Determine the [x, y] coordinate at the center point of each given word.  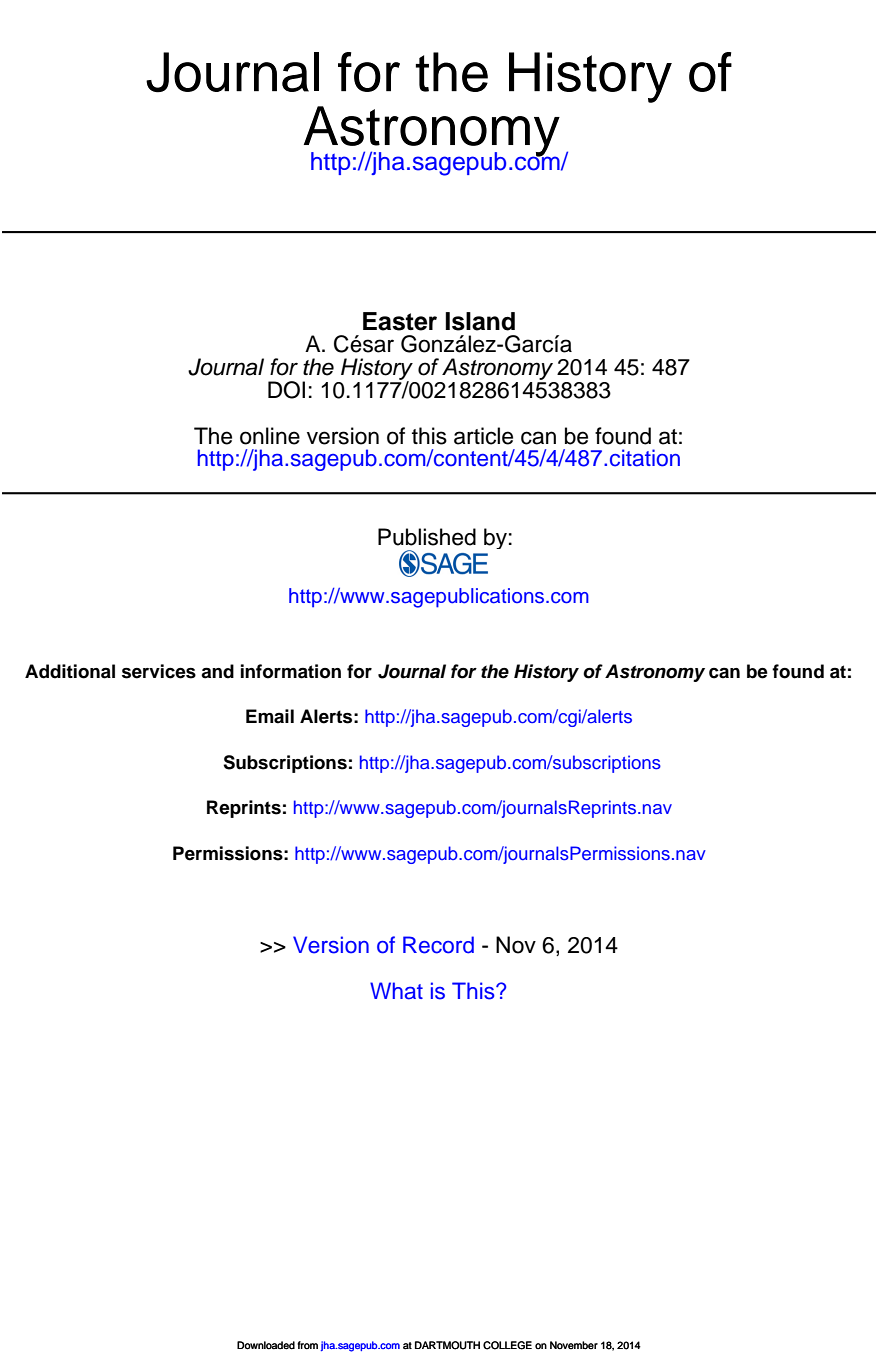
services [159, 671]
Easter [400, 321]
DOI [286, 390]
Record [438, 945]
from [307, 1345]
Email [270, 716]
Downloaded [266, 1345]
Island [480, 321]
